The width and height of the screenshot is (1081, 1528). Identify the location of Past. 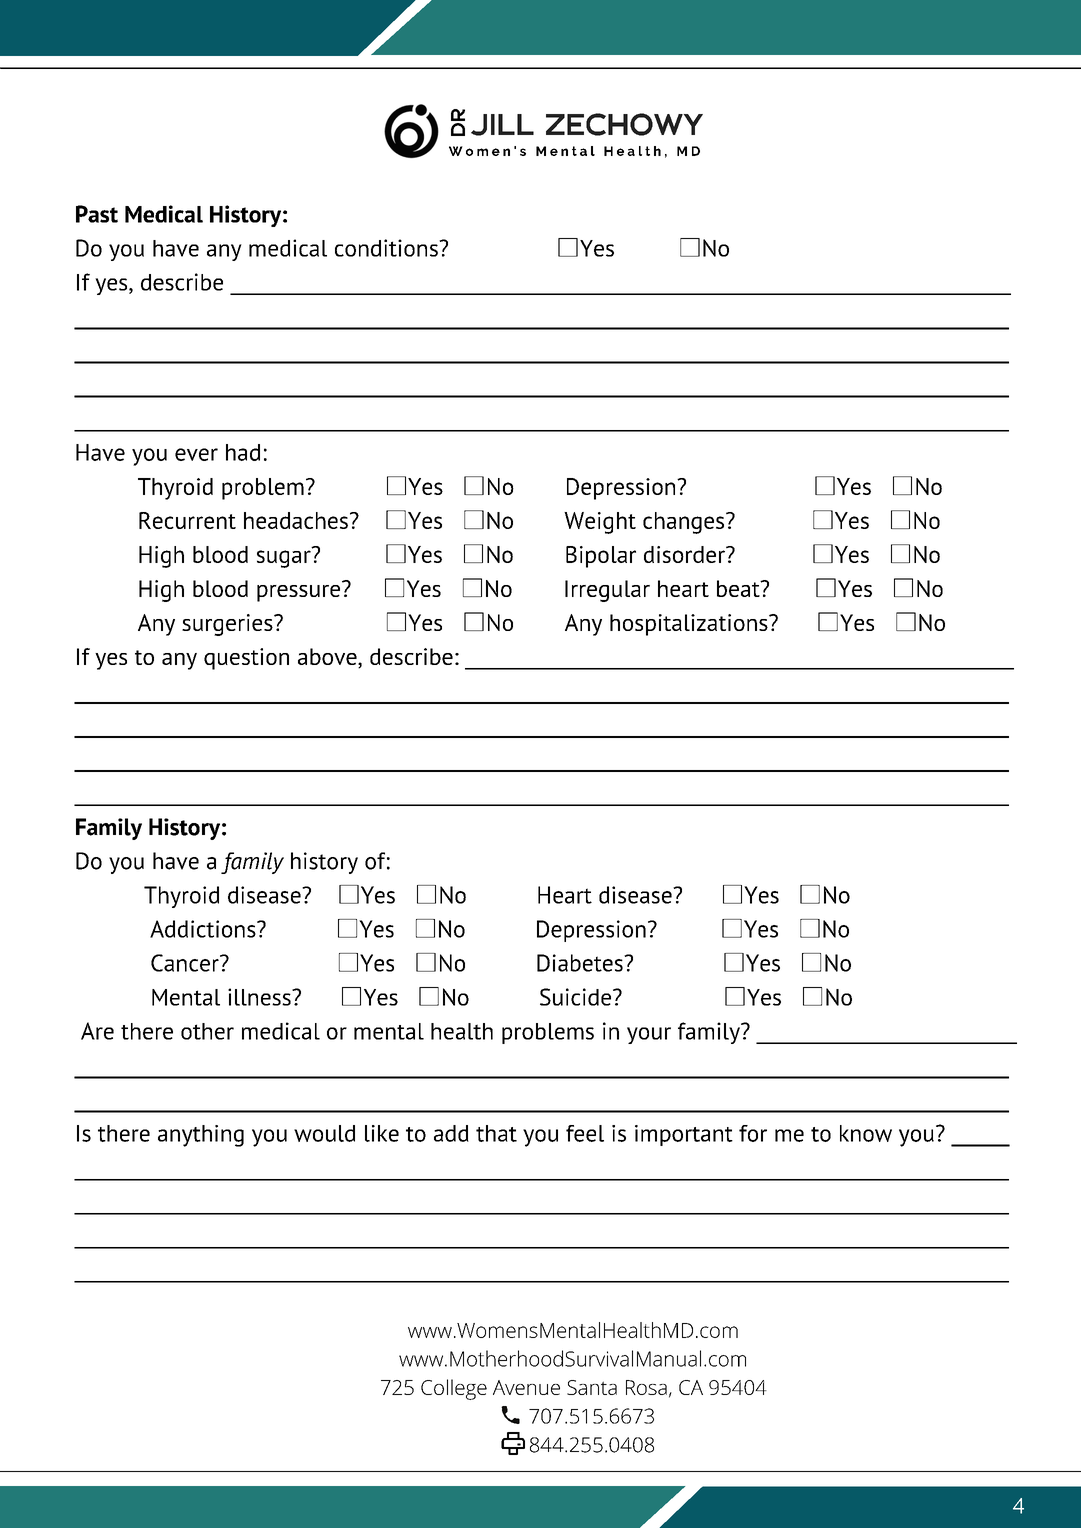
(97, 214).
